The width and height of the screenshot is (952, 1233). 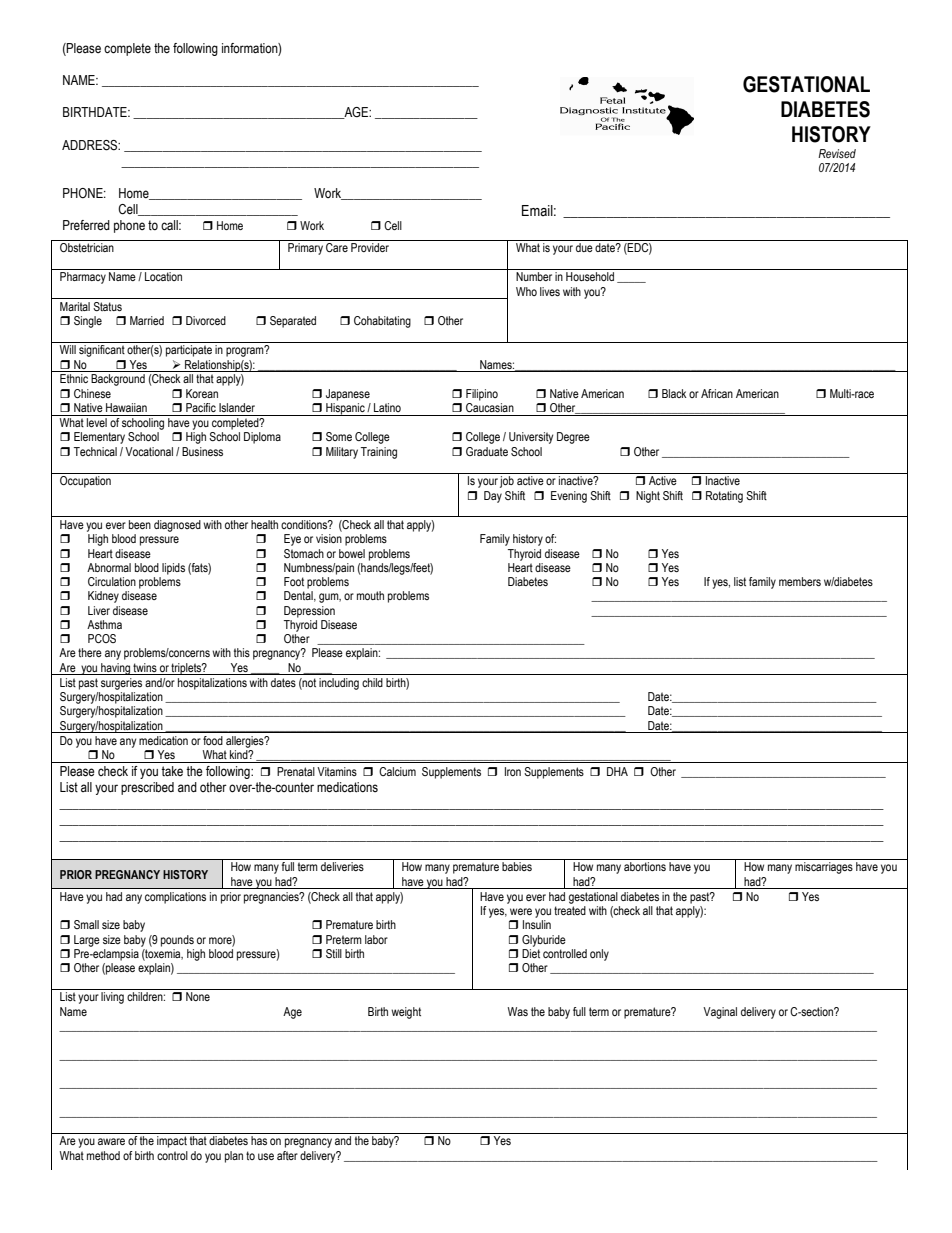 What do you see at coordinates (824, 868) in the screenshot?
I see `miscarriages` at bounding box center [824, 868].
